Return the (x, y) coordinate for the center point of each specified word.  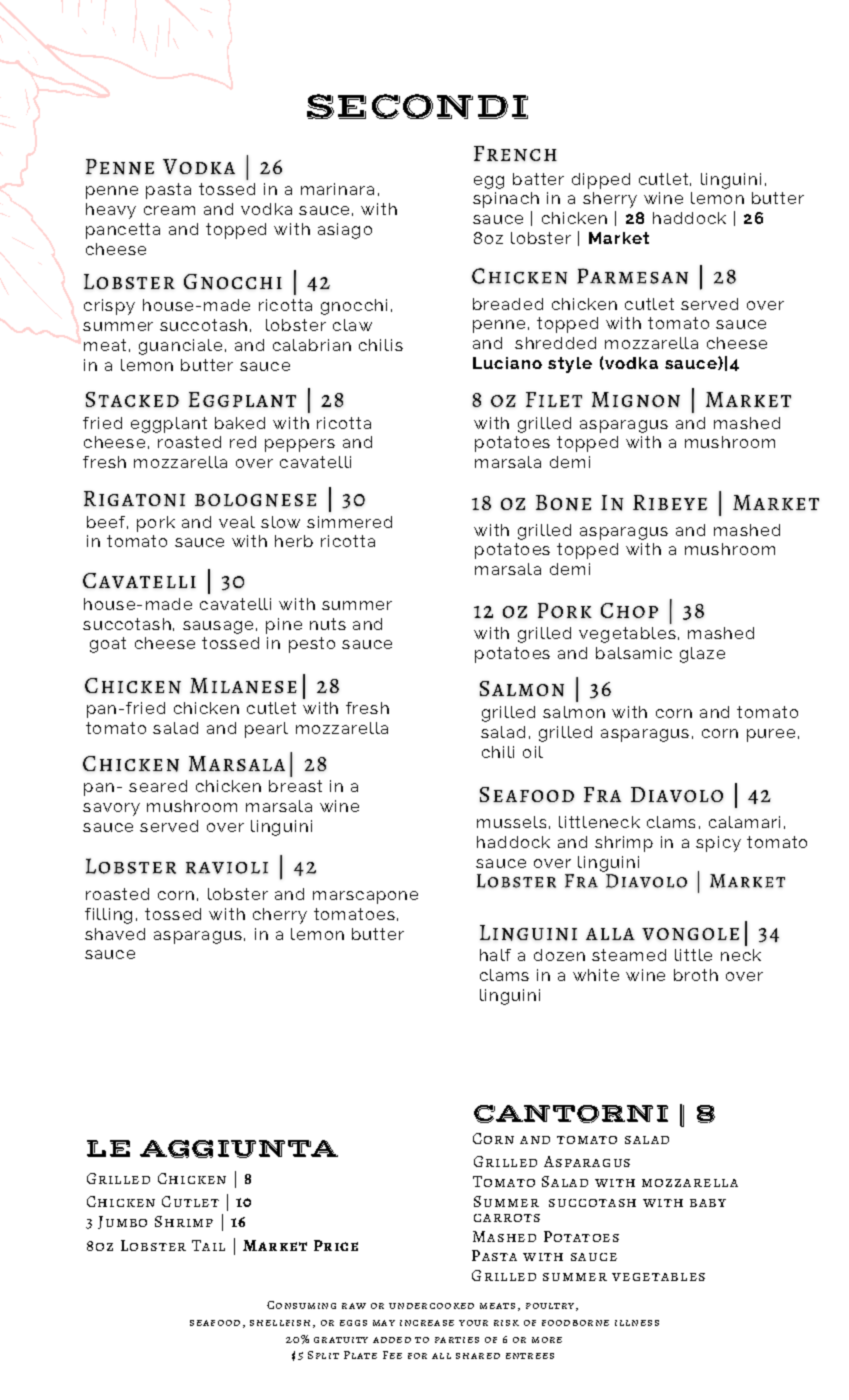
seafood (215, 1323)
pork (156, 524)
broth (696, 975)
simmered (349, 522)
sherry (610, 200)
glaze (702, 655)
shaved (115, 934)
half (495, 955)
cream (169, 210)
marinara (337, 189)
